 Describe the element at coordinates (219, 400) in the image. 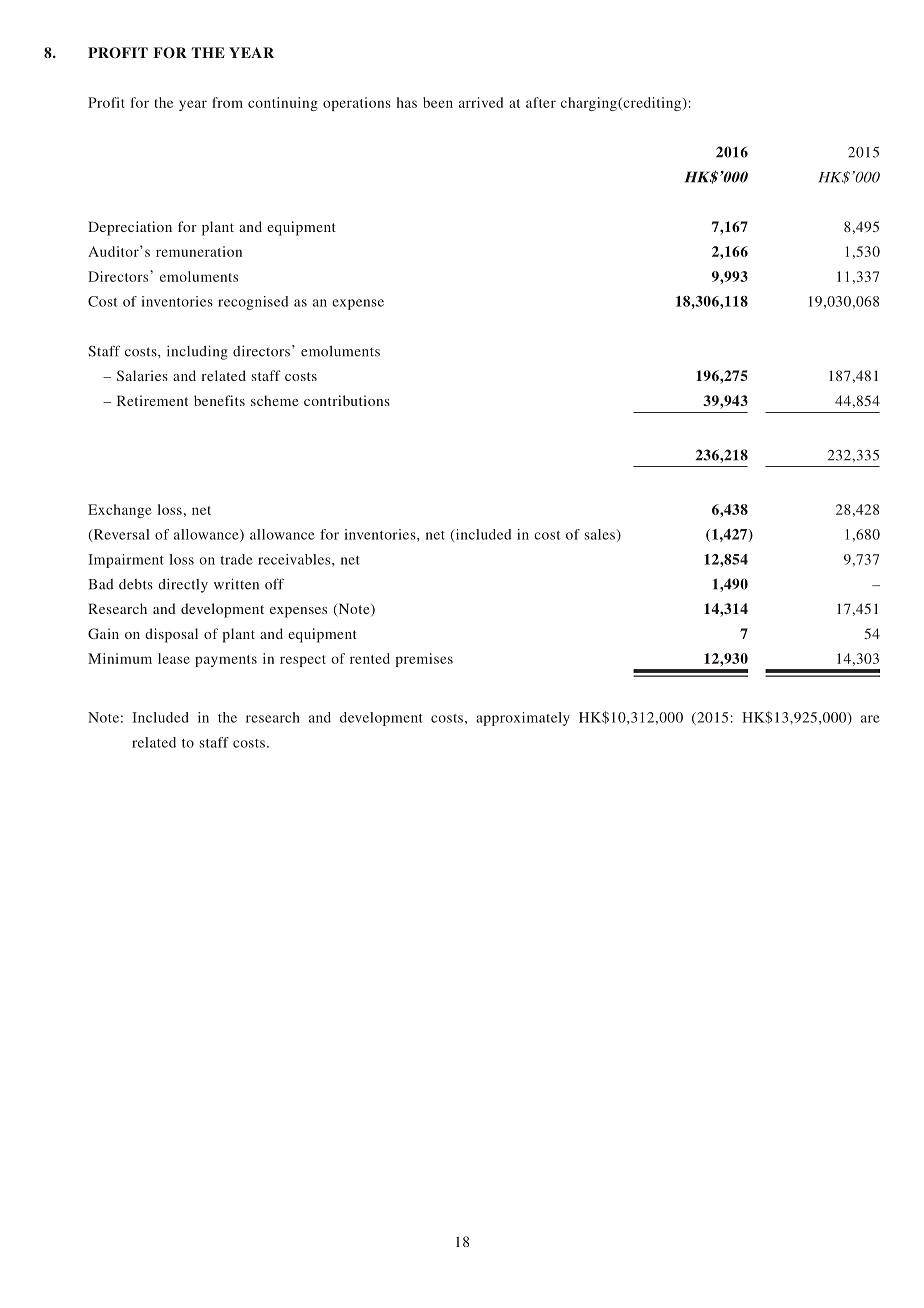

I see `benefits` at that location.
